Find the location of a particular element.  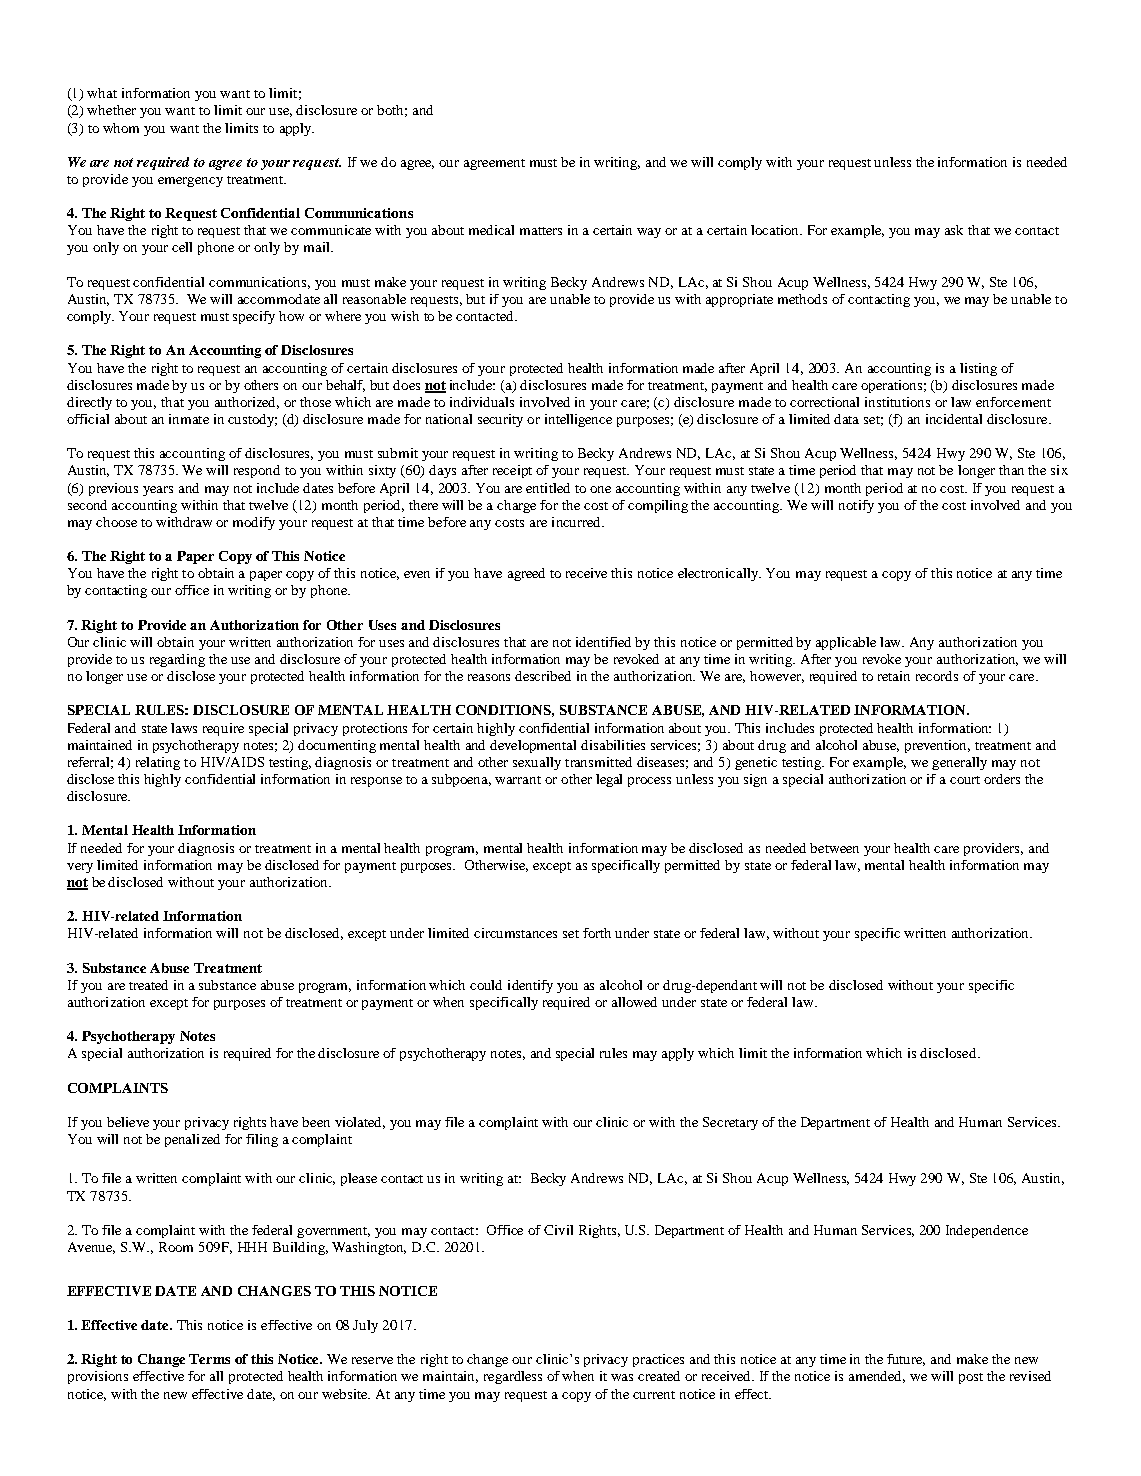

Terms is located at coordinates (209, 1359).
